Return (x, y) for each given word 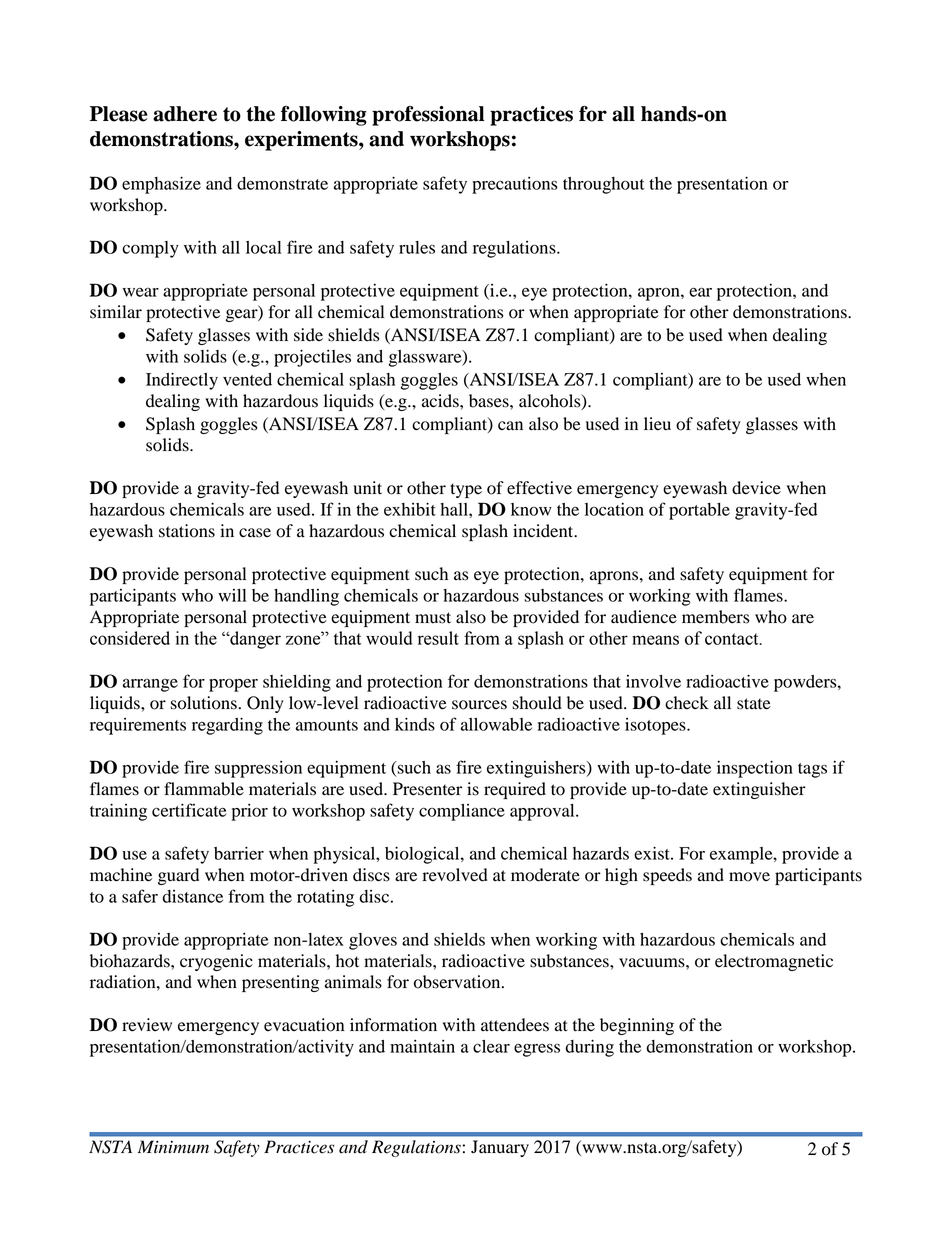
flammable (204, 789)
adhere (185, 114)
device (756, 488)
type (466, 490)
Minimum (173, 1147)
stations (187, 531)
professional (428, 116)
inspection (755, 769)
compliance (462, 812)
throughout (604, 185)
